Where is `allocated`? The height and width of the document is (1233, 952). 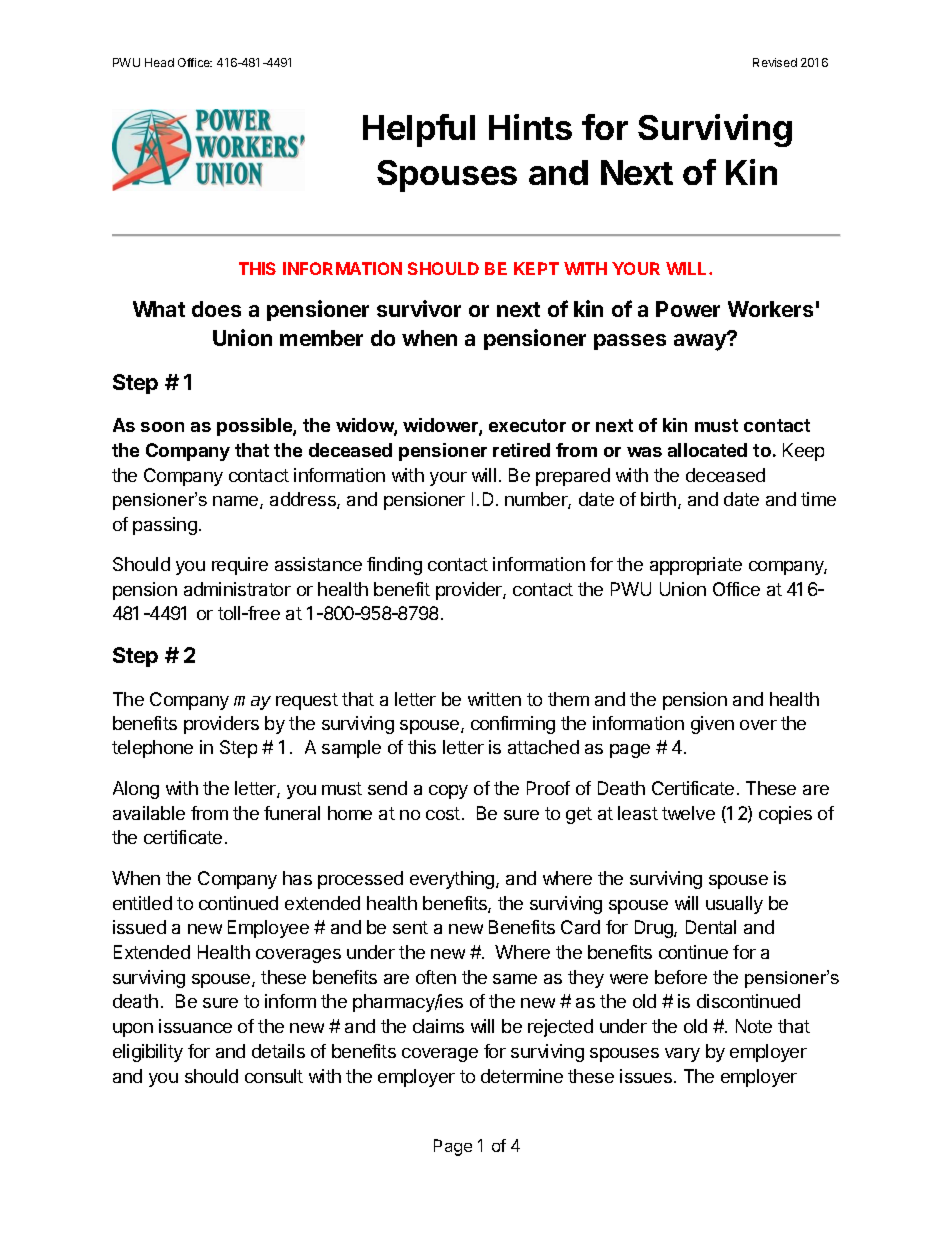 allocated is located at coordinates (707, 450).
